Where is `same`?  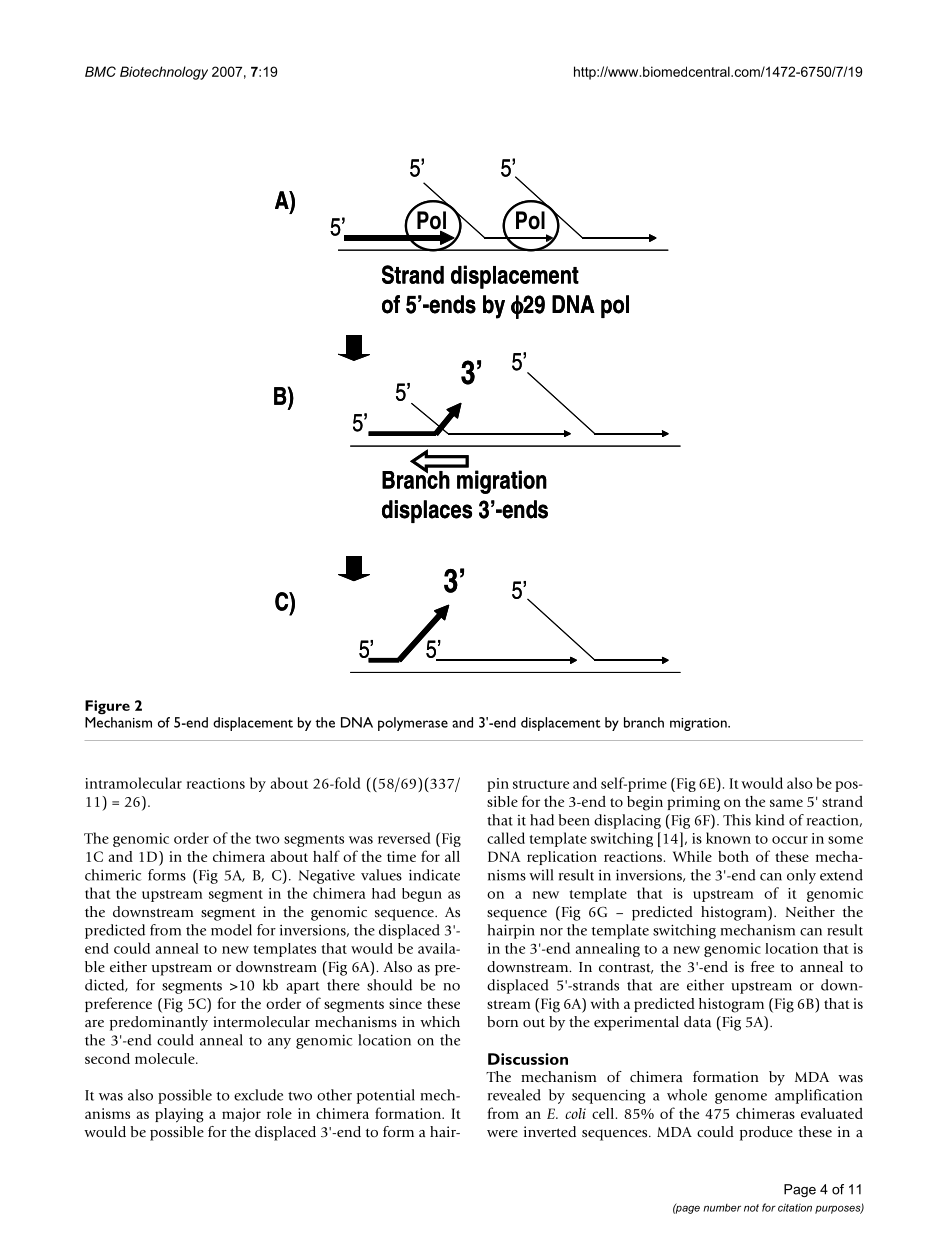
same is located at coordinates (786, 803).
